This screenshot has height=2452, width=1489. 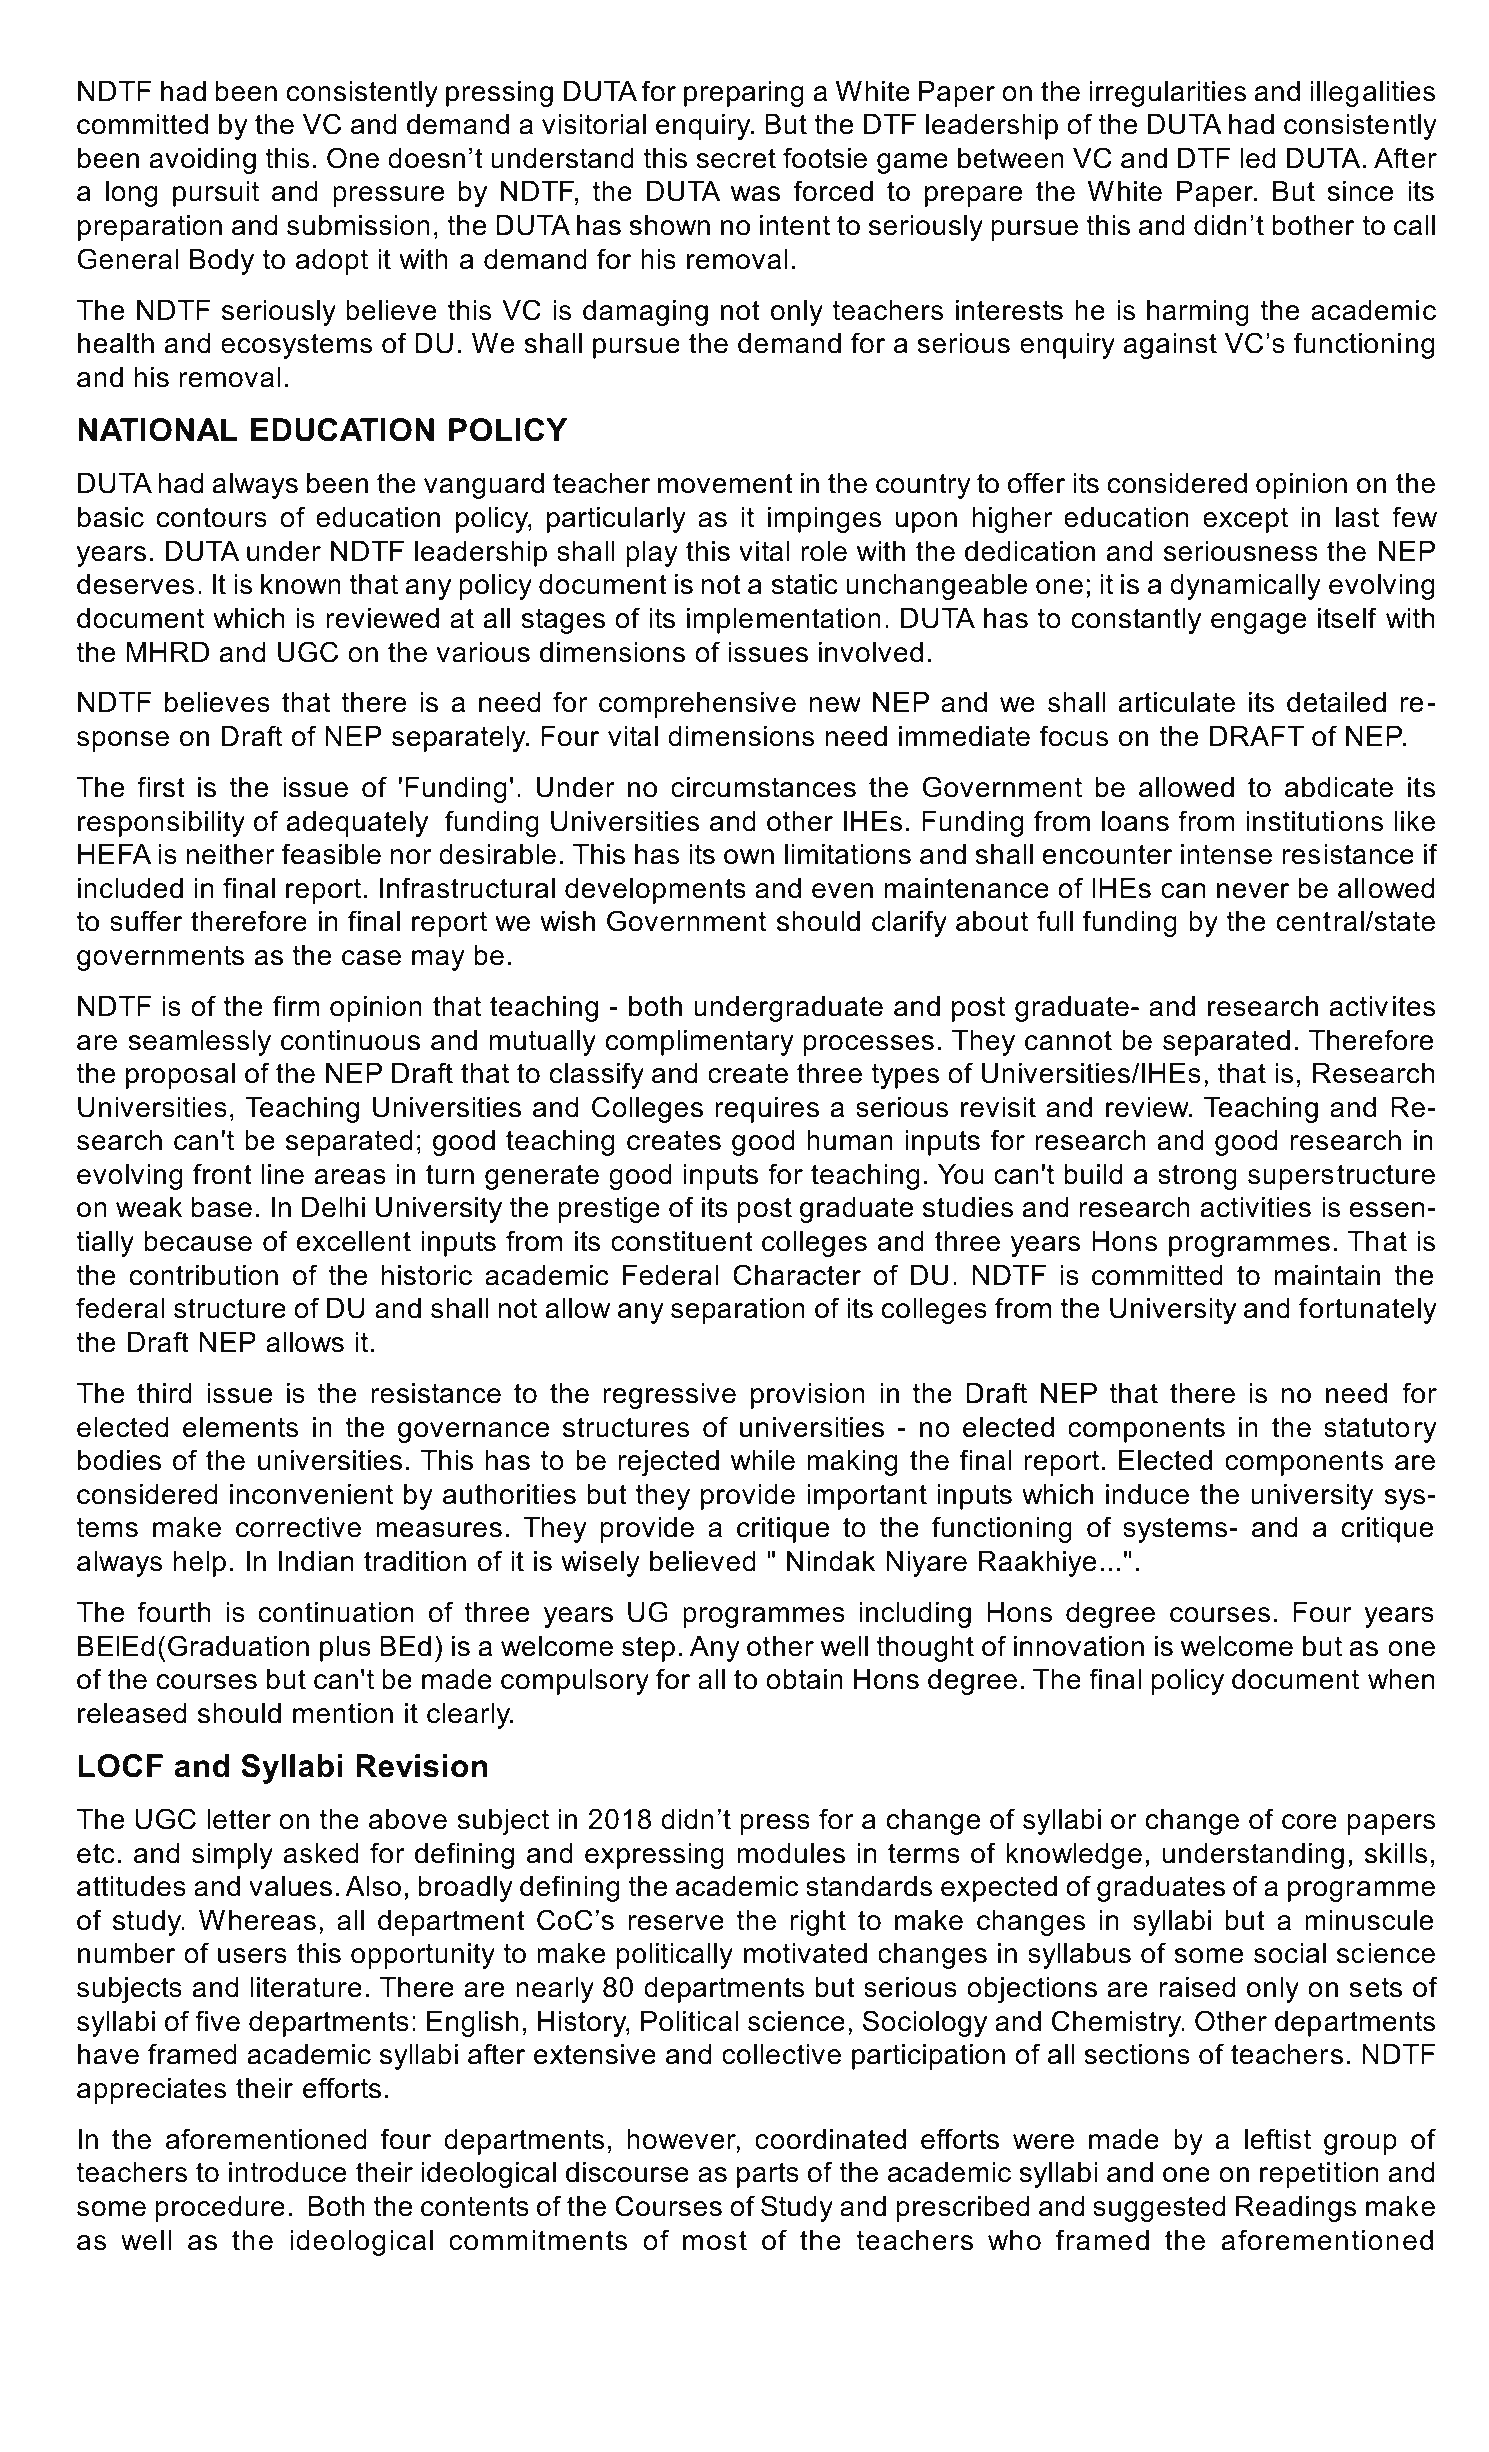 What do you see at coordinates (736, 158) in the screenshot?
I see `secret` at bounding box center [736, 158].
